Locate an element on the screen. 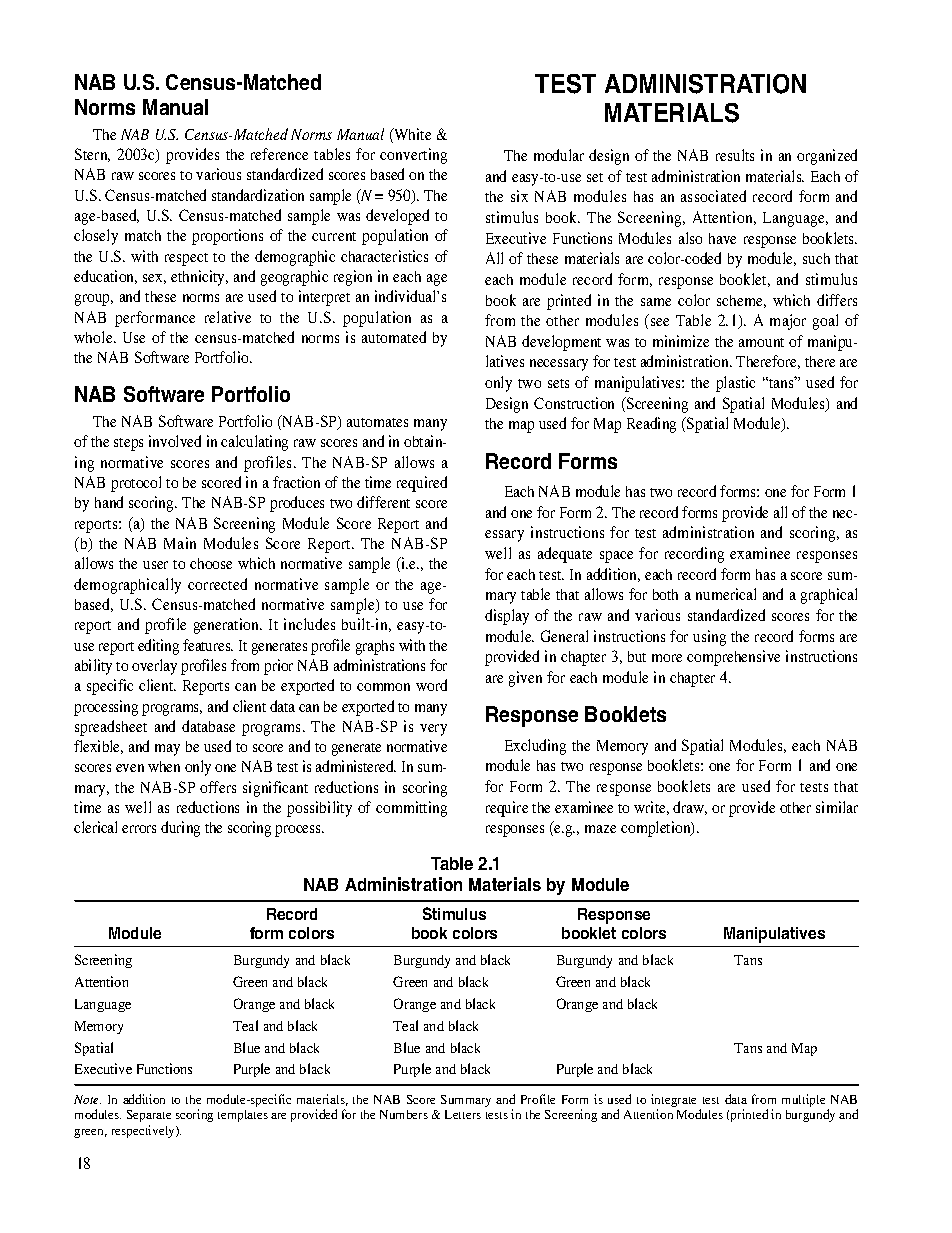 This screenshot has width=952, height=1233. results is located at coordinates (735, 155).
